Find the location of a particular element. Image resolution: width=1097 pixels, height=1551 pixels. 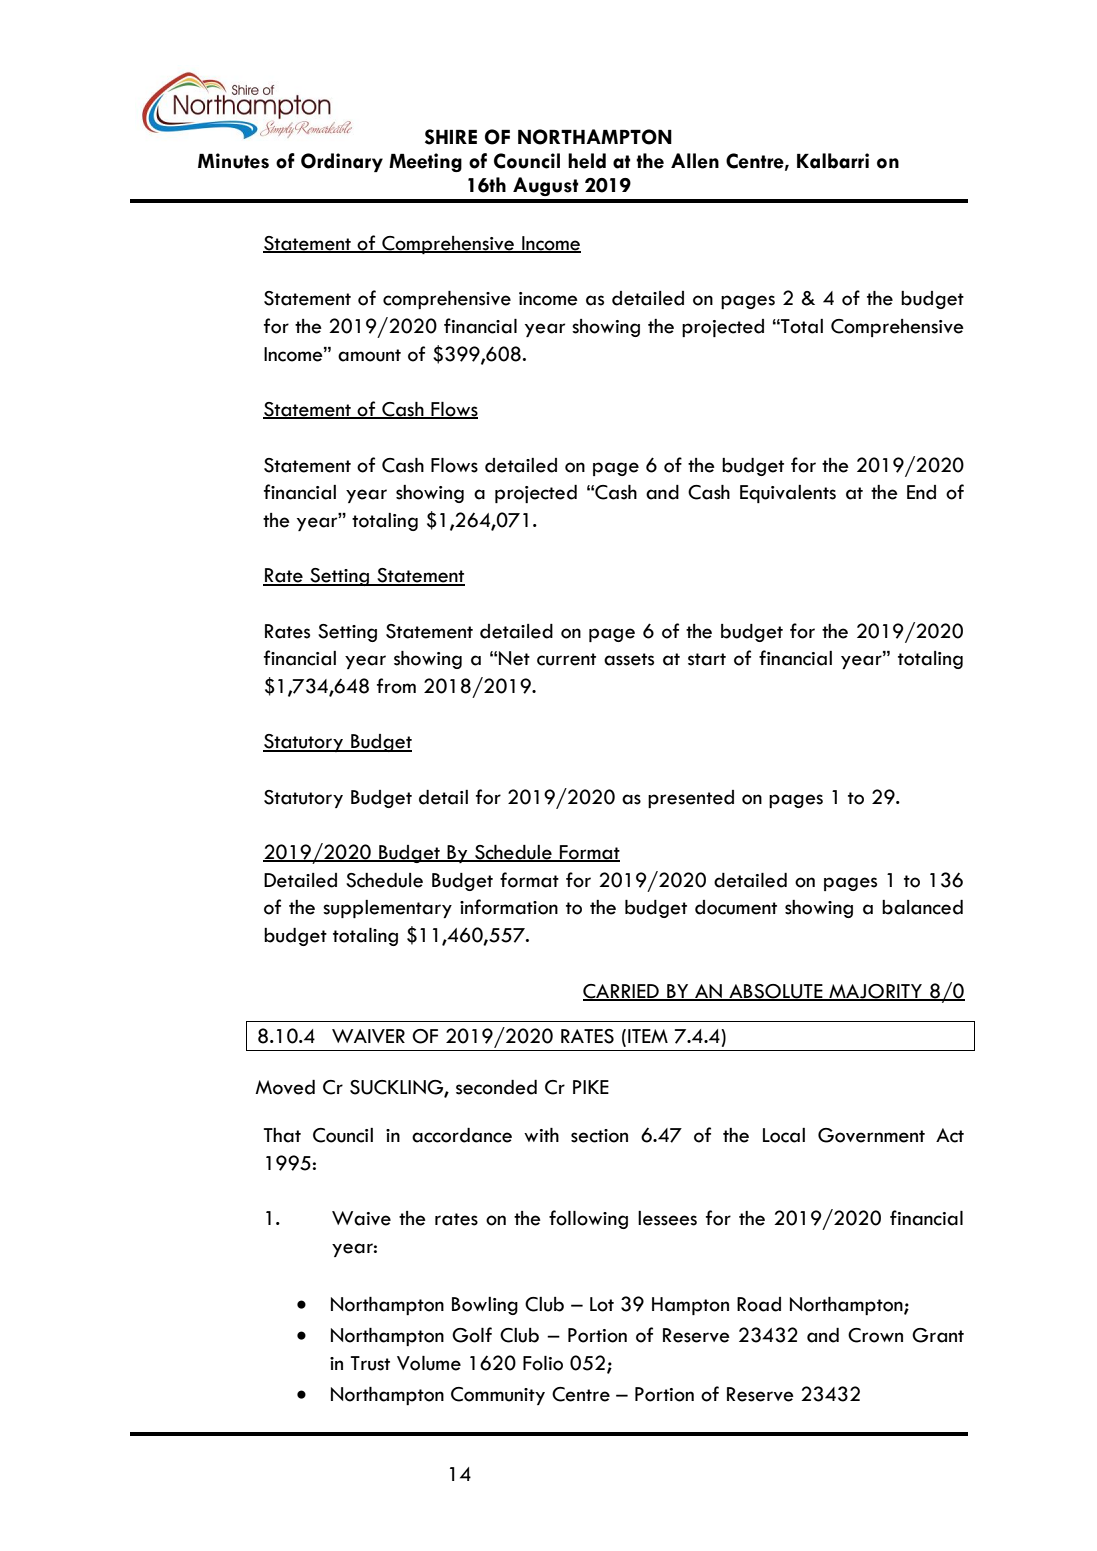

Trust is located at coordinates (370, 1363).
